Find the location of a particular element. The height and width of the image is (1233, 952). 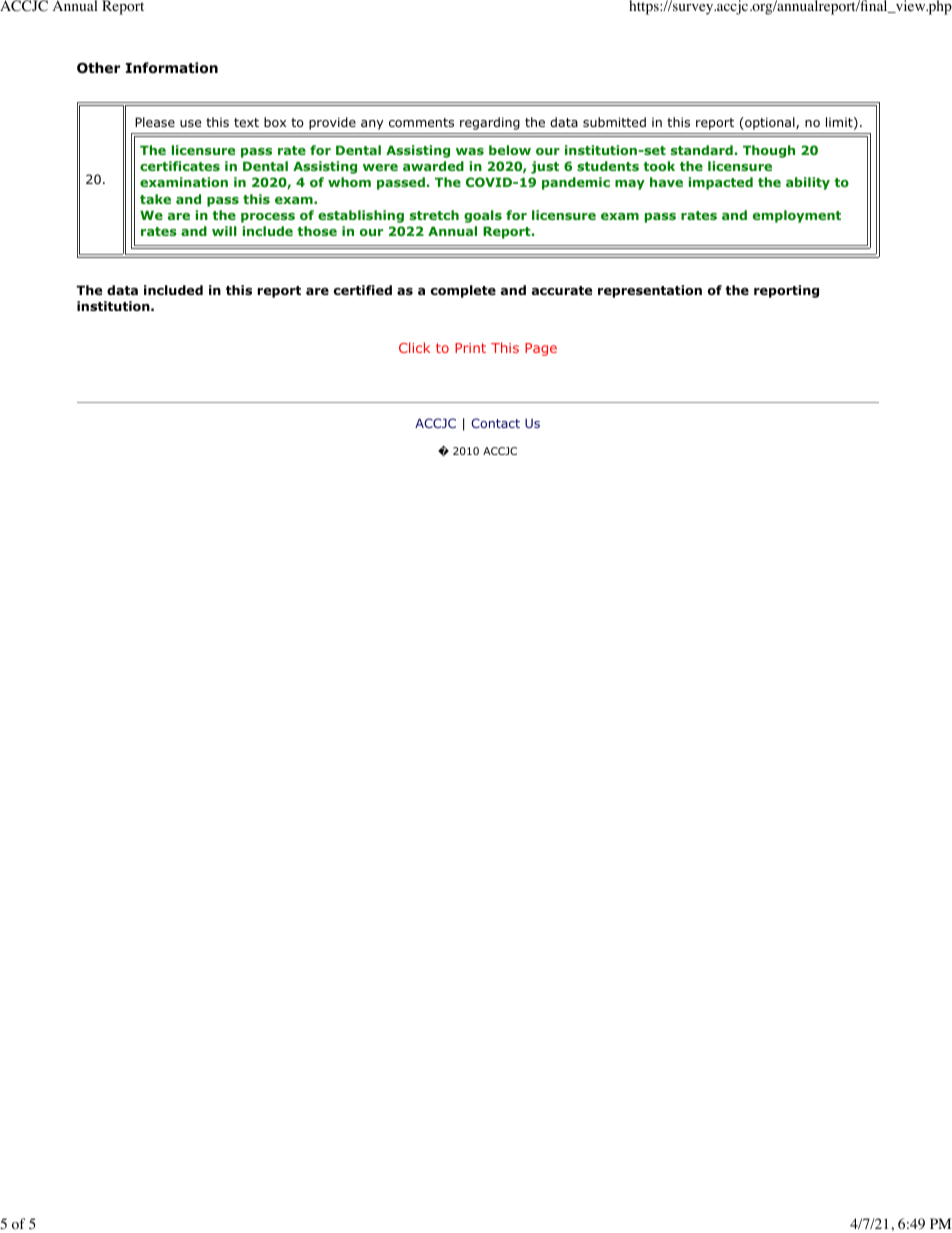

Information is located at coordinates (172, 68).
